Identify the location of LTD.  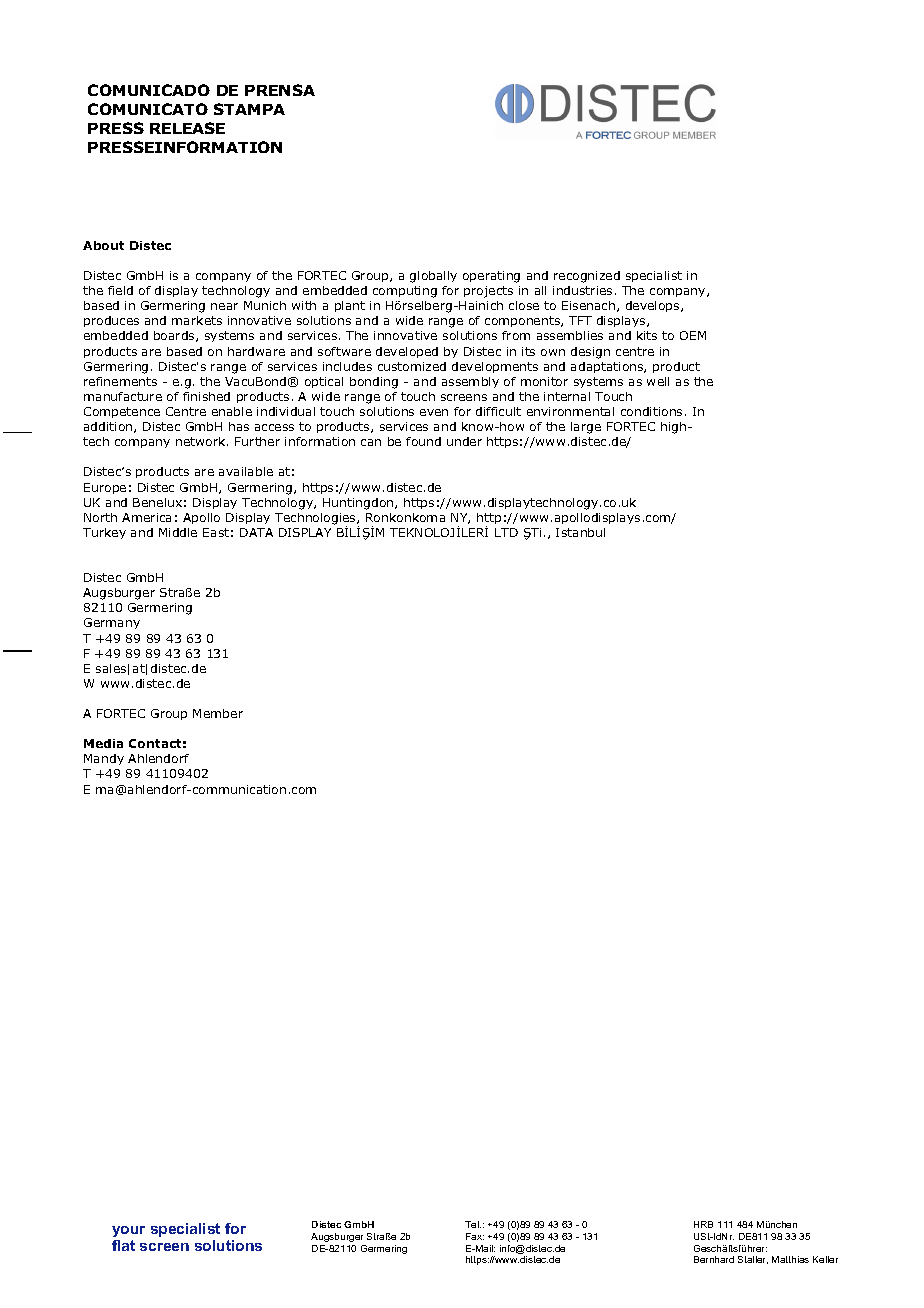
(506, 532).
